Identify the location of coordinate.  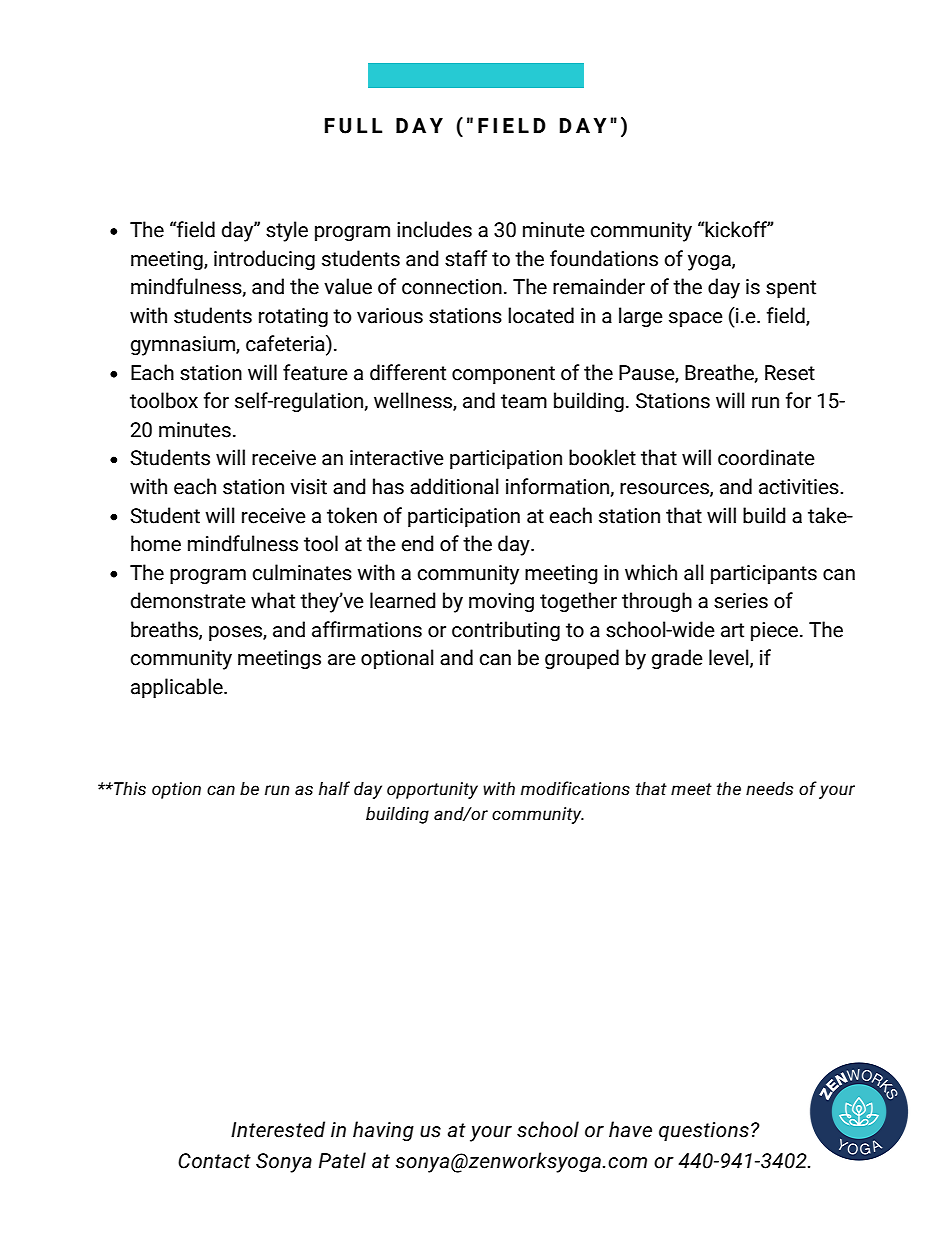
(766, 457).
